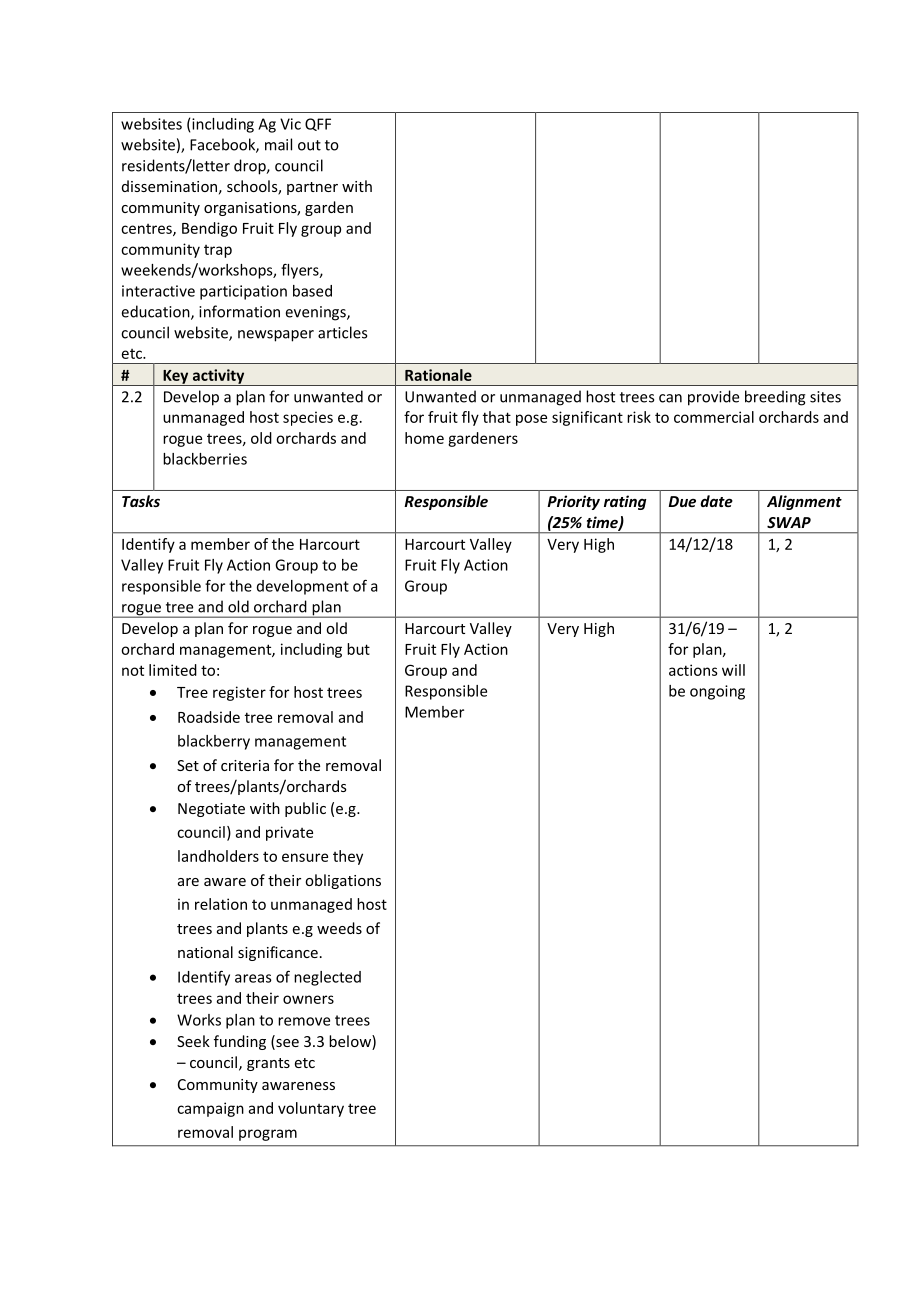  What do you see at coordinates (278, 144) in the screenshot?
I see `mail` at bounding box center [278, 144].
